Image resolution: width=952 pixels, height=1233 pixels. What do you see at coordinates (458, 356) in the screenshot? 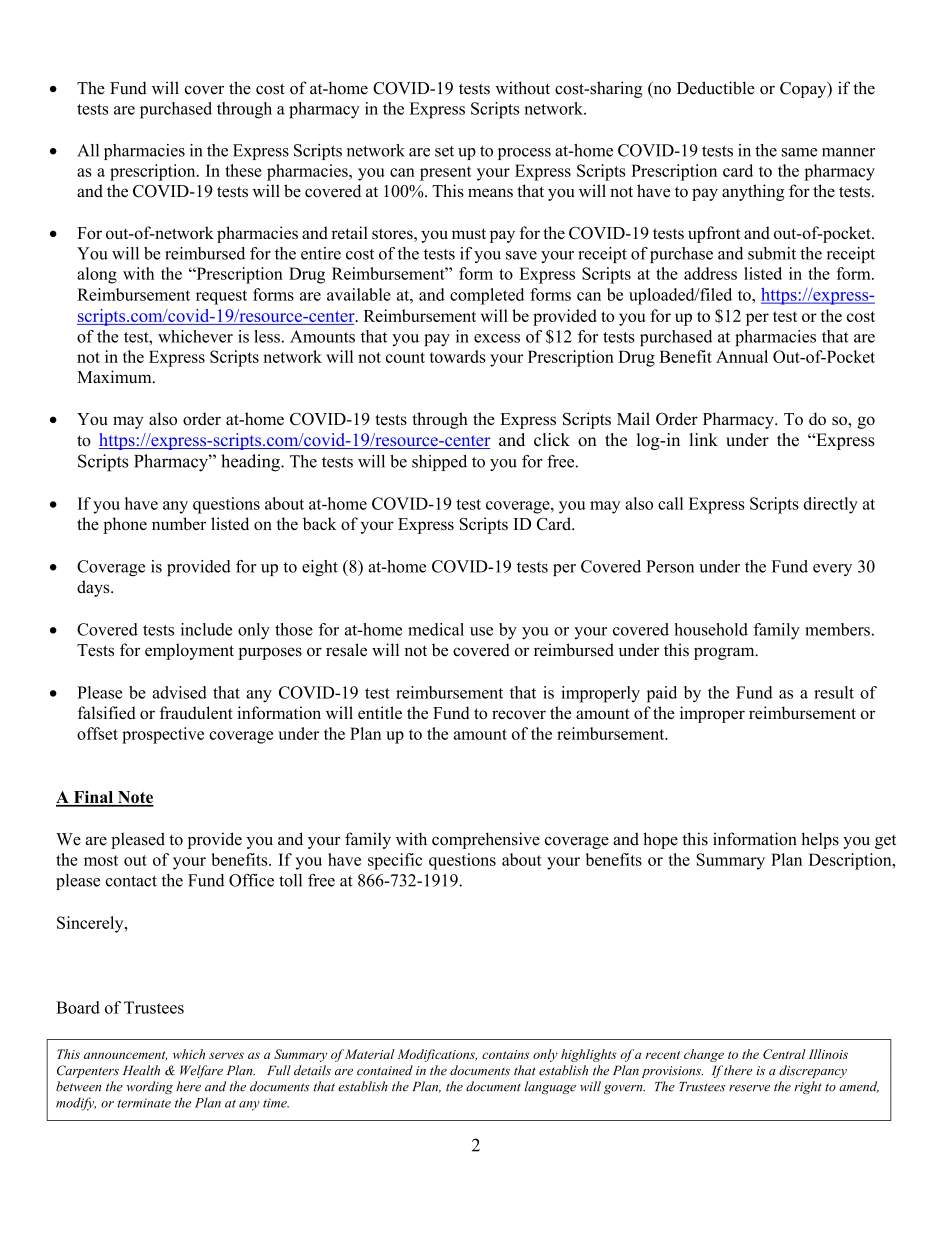
I see `towards` at bounding box center [458, 356].
